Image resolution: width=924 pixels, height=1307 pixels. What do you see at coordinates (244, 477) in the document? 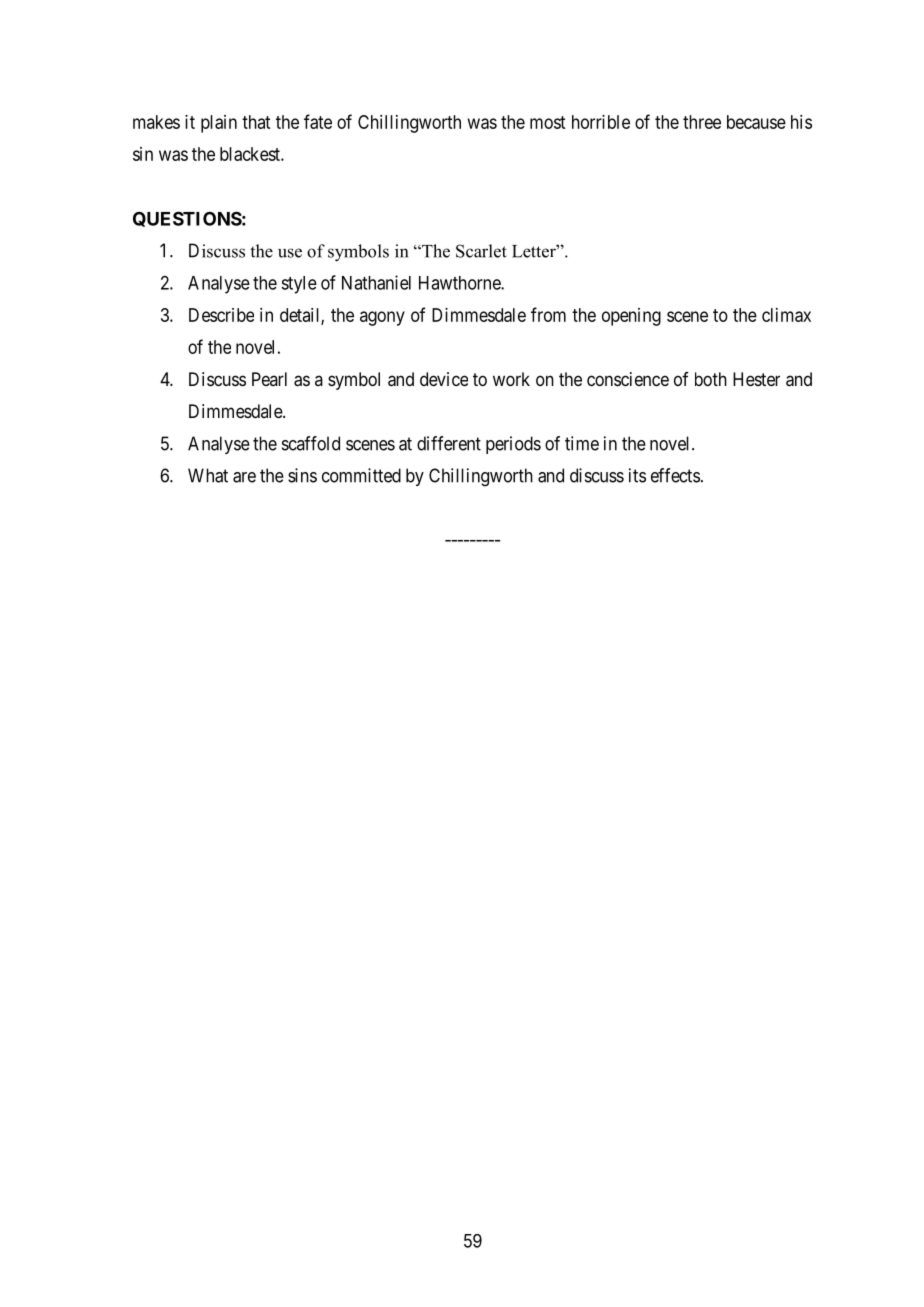
I see `are` at bounding box center [244, 477].
